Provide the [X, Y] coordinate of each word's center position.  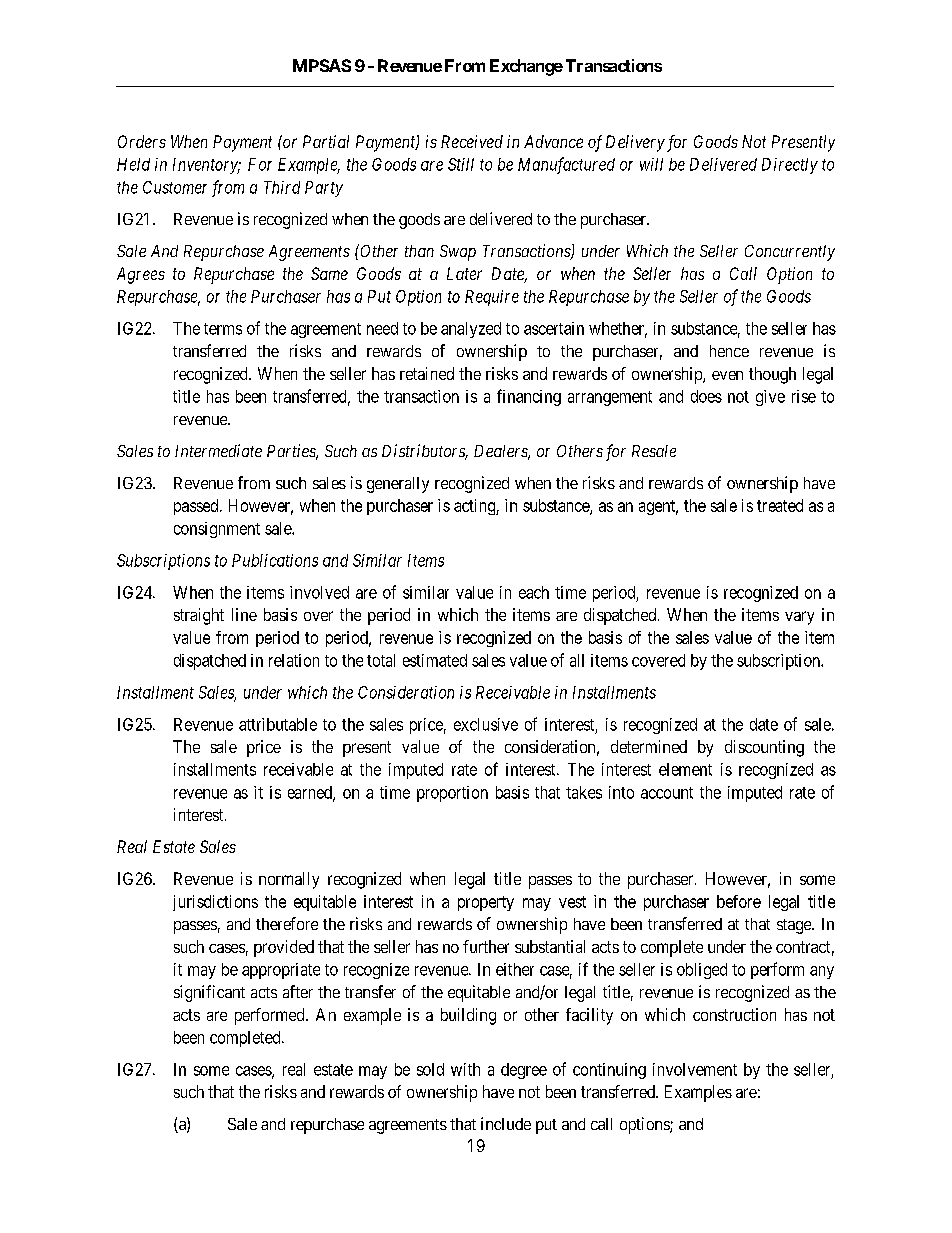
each [534, 592]
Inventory [206, 166]
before [739, 901]
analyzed [471, 330]
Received [472, 141]
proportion [452, 794]
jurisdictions [215, 903]
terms [223, 329]
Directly [790, 166]
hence [729, 351]
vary [799, 618]
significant [209, 993]
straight [199, 616]
